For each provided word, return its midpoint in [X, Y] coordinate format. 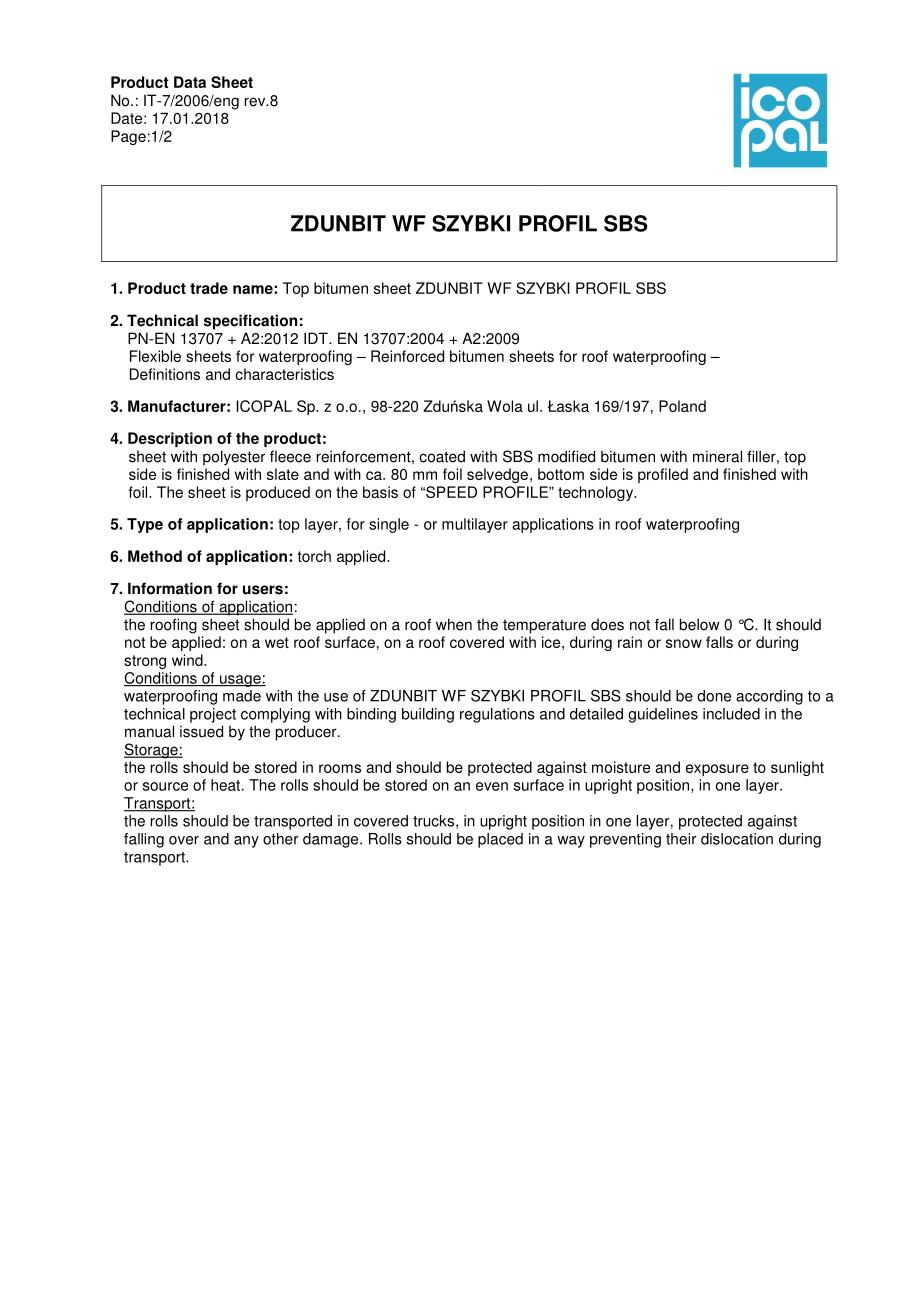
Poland [682, 406]
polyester [234, 458]
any [246, 842]
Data [190, 82]
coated [442, 456]
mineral [717, 456]
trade [209, 288]
